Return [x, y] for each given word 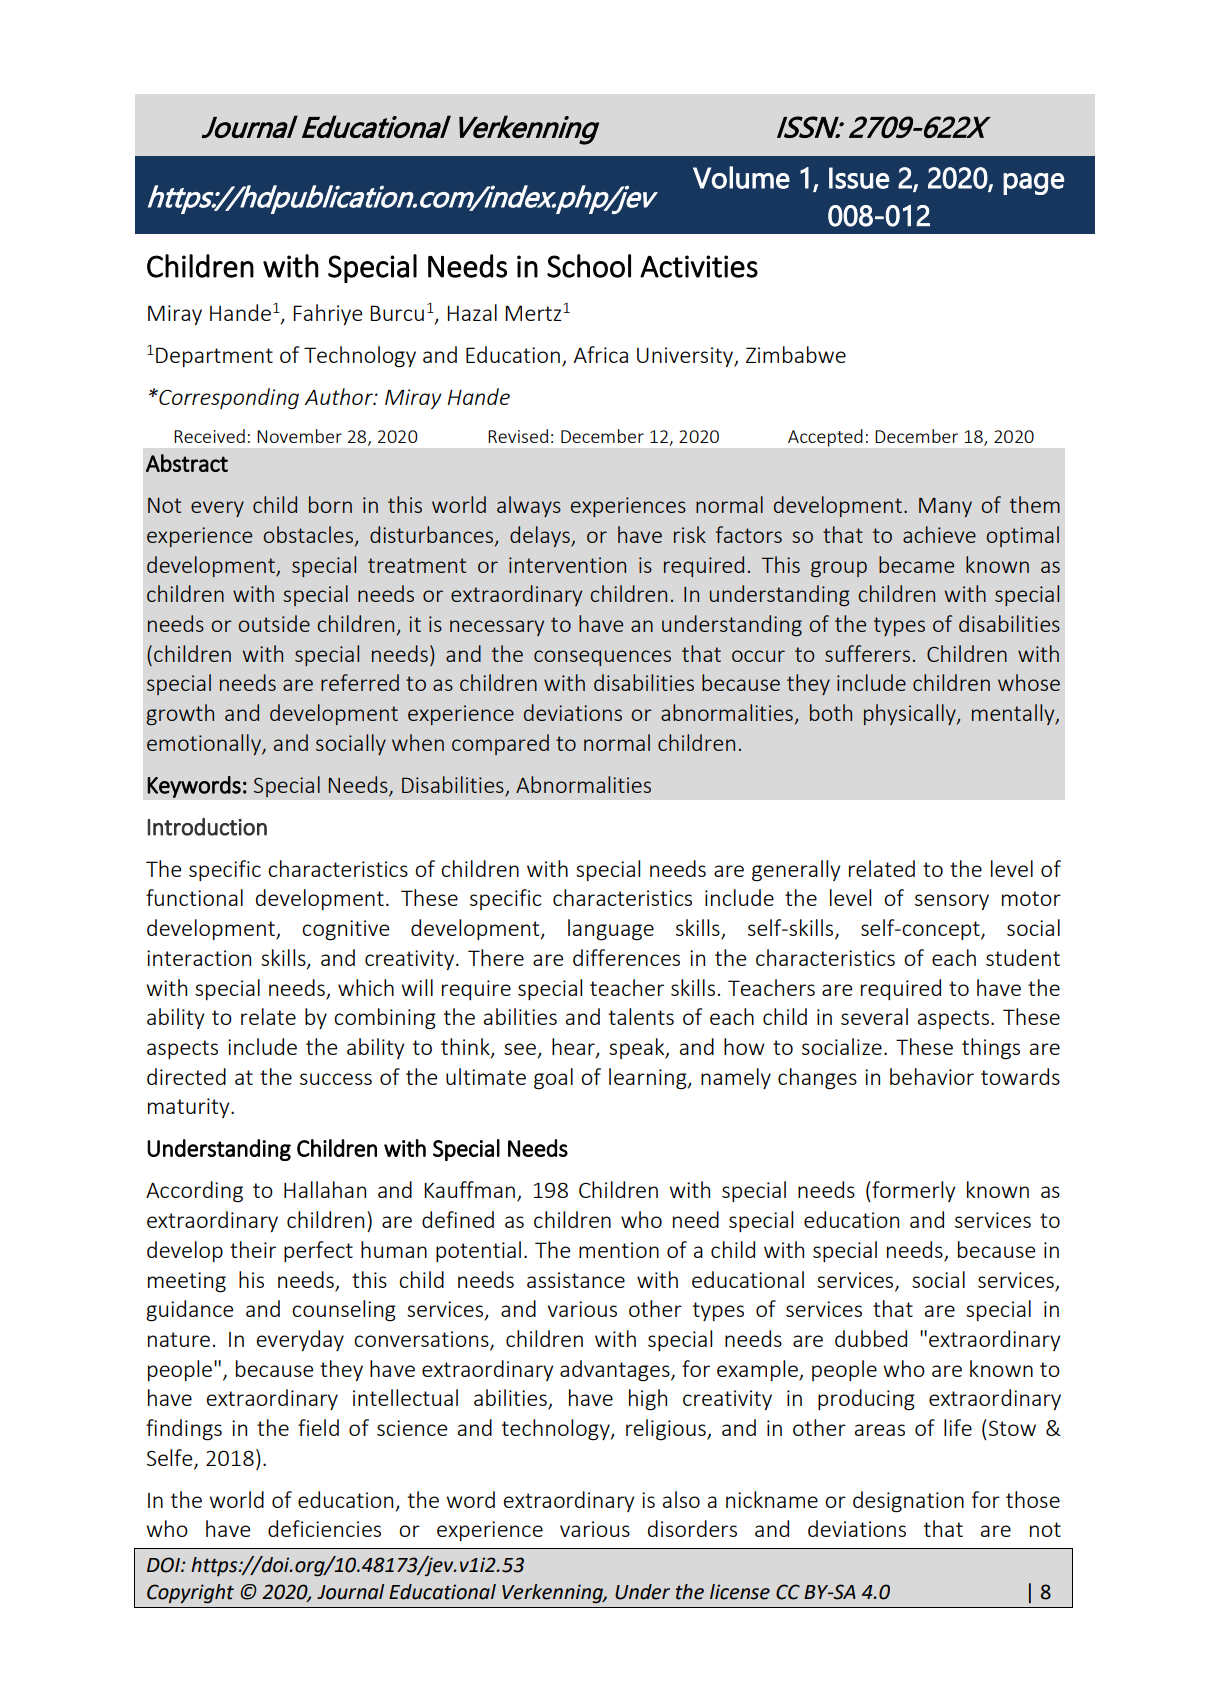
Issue [859, 178]
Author [339, 396]
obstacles [308, 534]
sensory [952, 902]
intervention [567, 565]
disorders [692, 1528]
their [253, 1249]
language [611, 930]
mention [619, 1250]
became [916, 564]
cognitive [345, 930]
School [589, 266]
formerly [912, 1191]
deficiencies [324, 1528]
